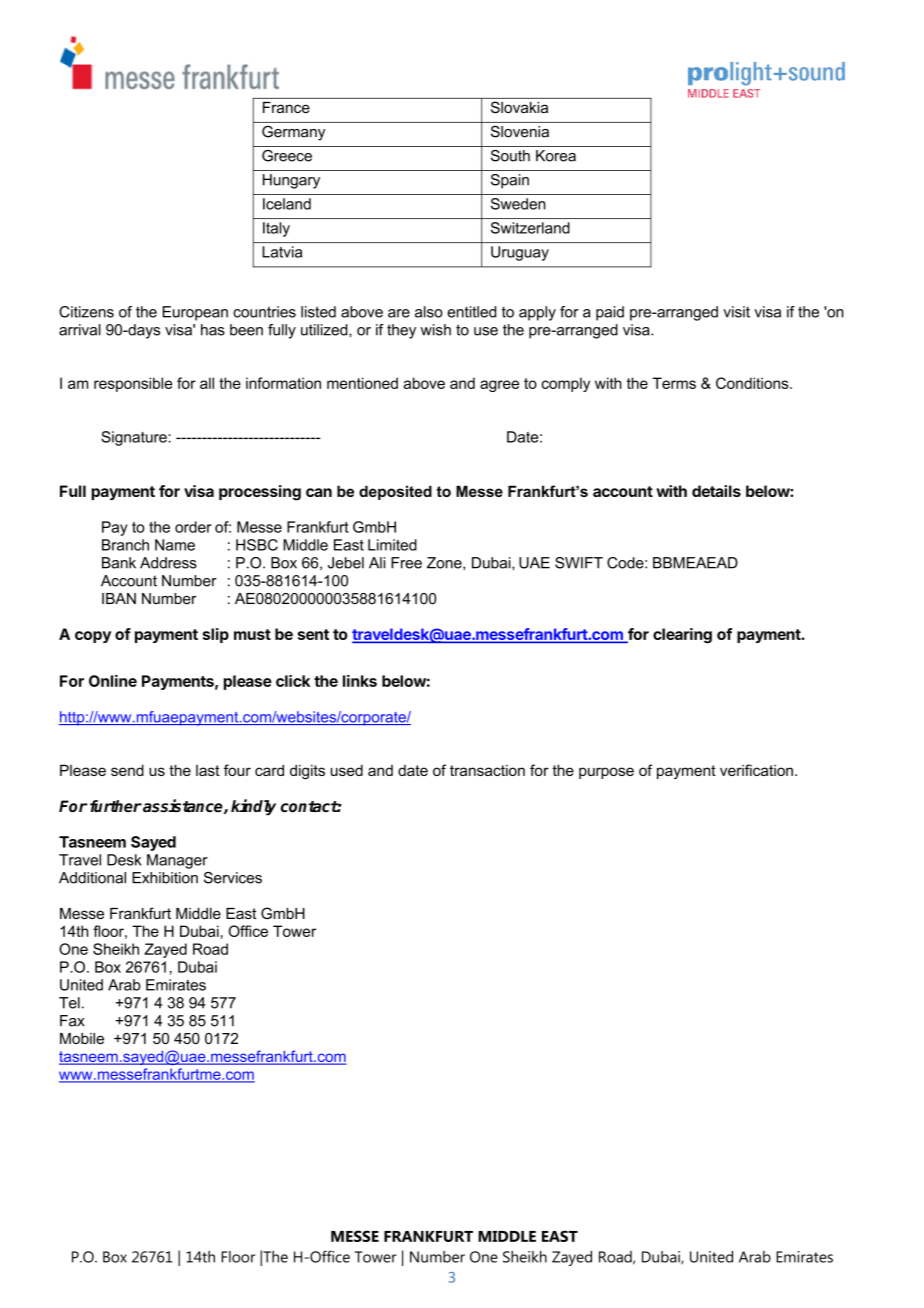 This document has width=924, height=1308. Describe the element at coordinates (510, 156) in the document. I see `South` at that location.
